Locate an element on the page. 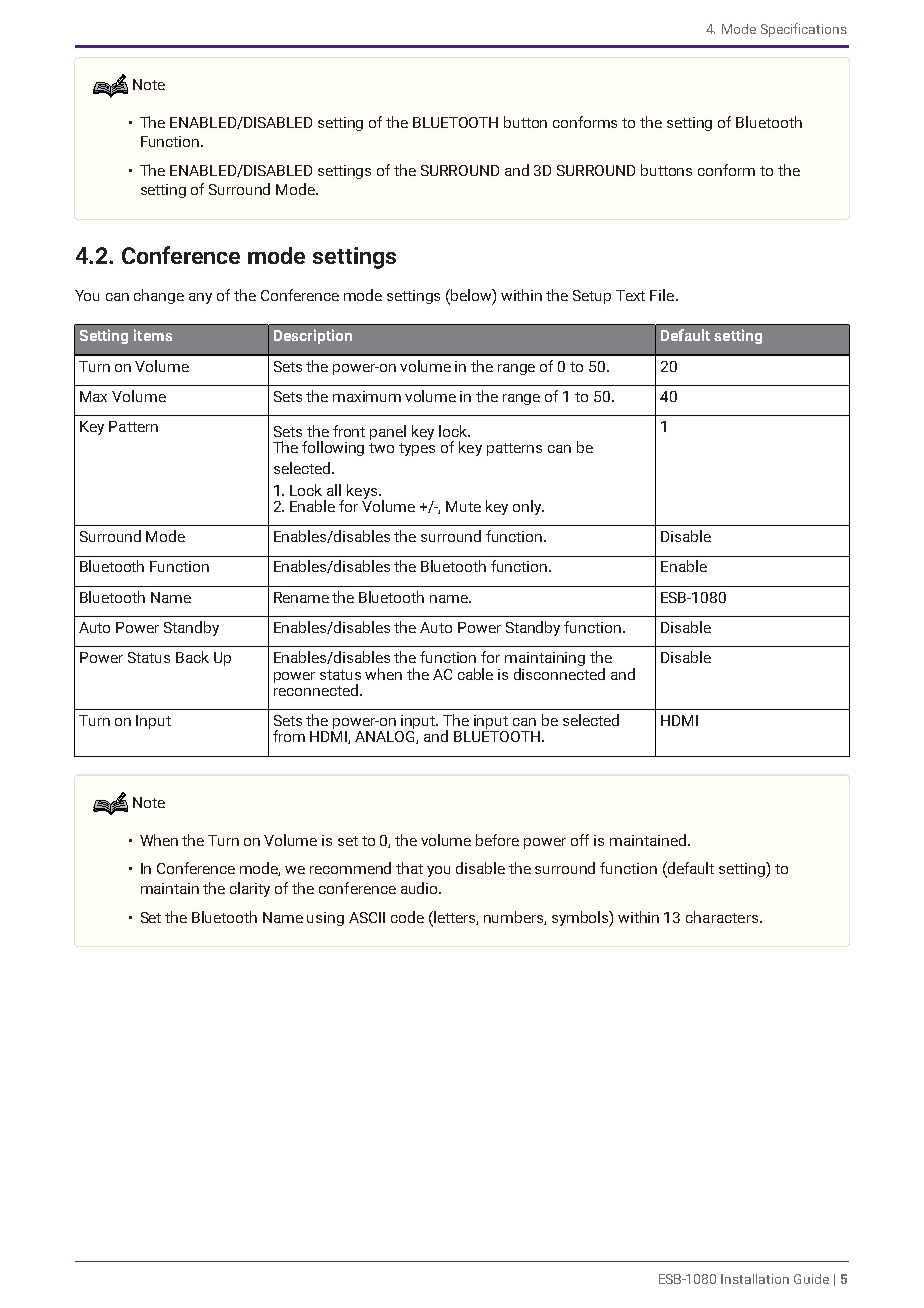 This image has width=924, height=1308. any is located at coordinates (200, 298).
